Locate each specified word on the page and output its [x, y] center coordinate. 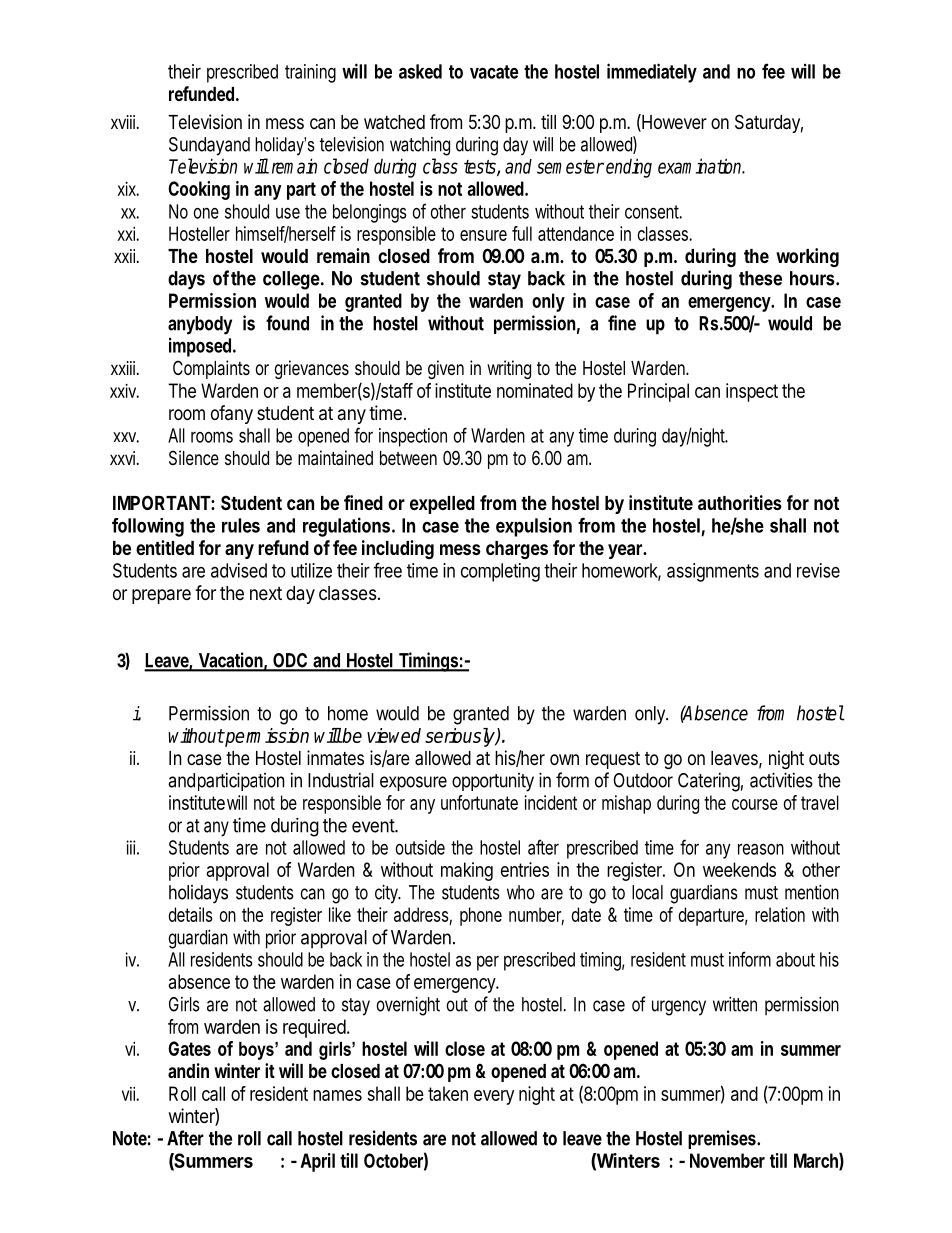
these [760, 278]
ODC [290, 661]
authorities [740, 502]
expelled [442, 505]
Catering [709, 782]
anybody [200, 325]
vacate [494, 72]
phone [481, 916]
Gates [189, 1048]
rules [241, 525]
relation [780, 914]
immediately [652, 73]
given [446, 369]
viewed [394, 735]
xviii [123, 122]
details [190, 914]
